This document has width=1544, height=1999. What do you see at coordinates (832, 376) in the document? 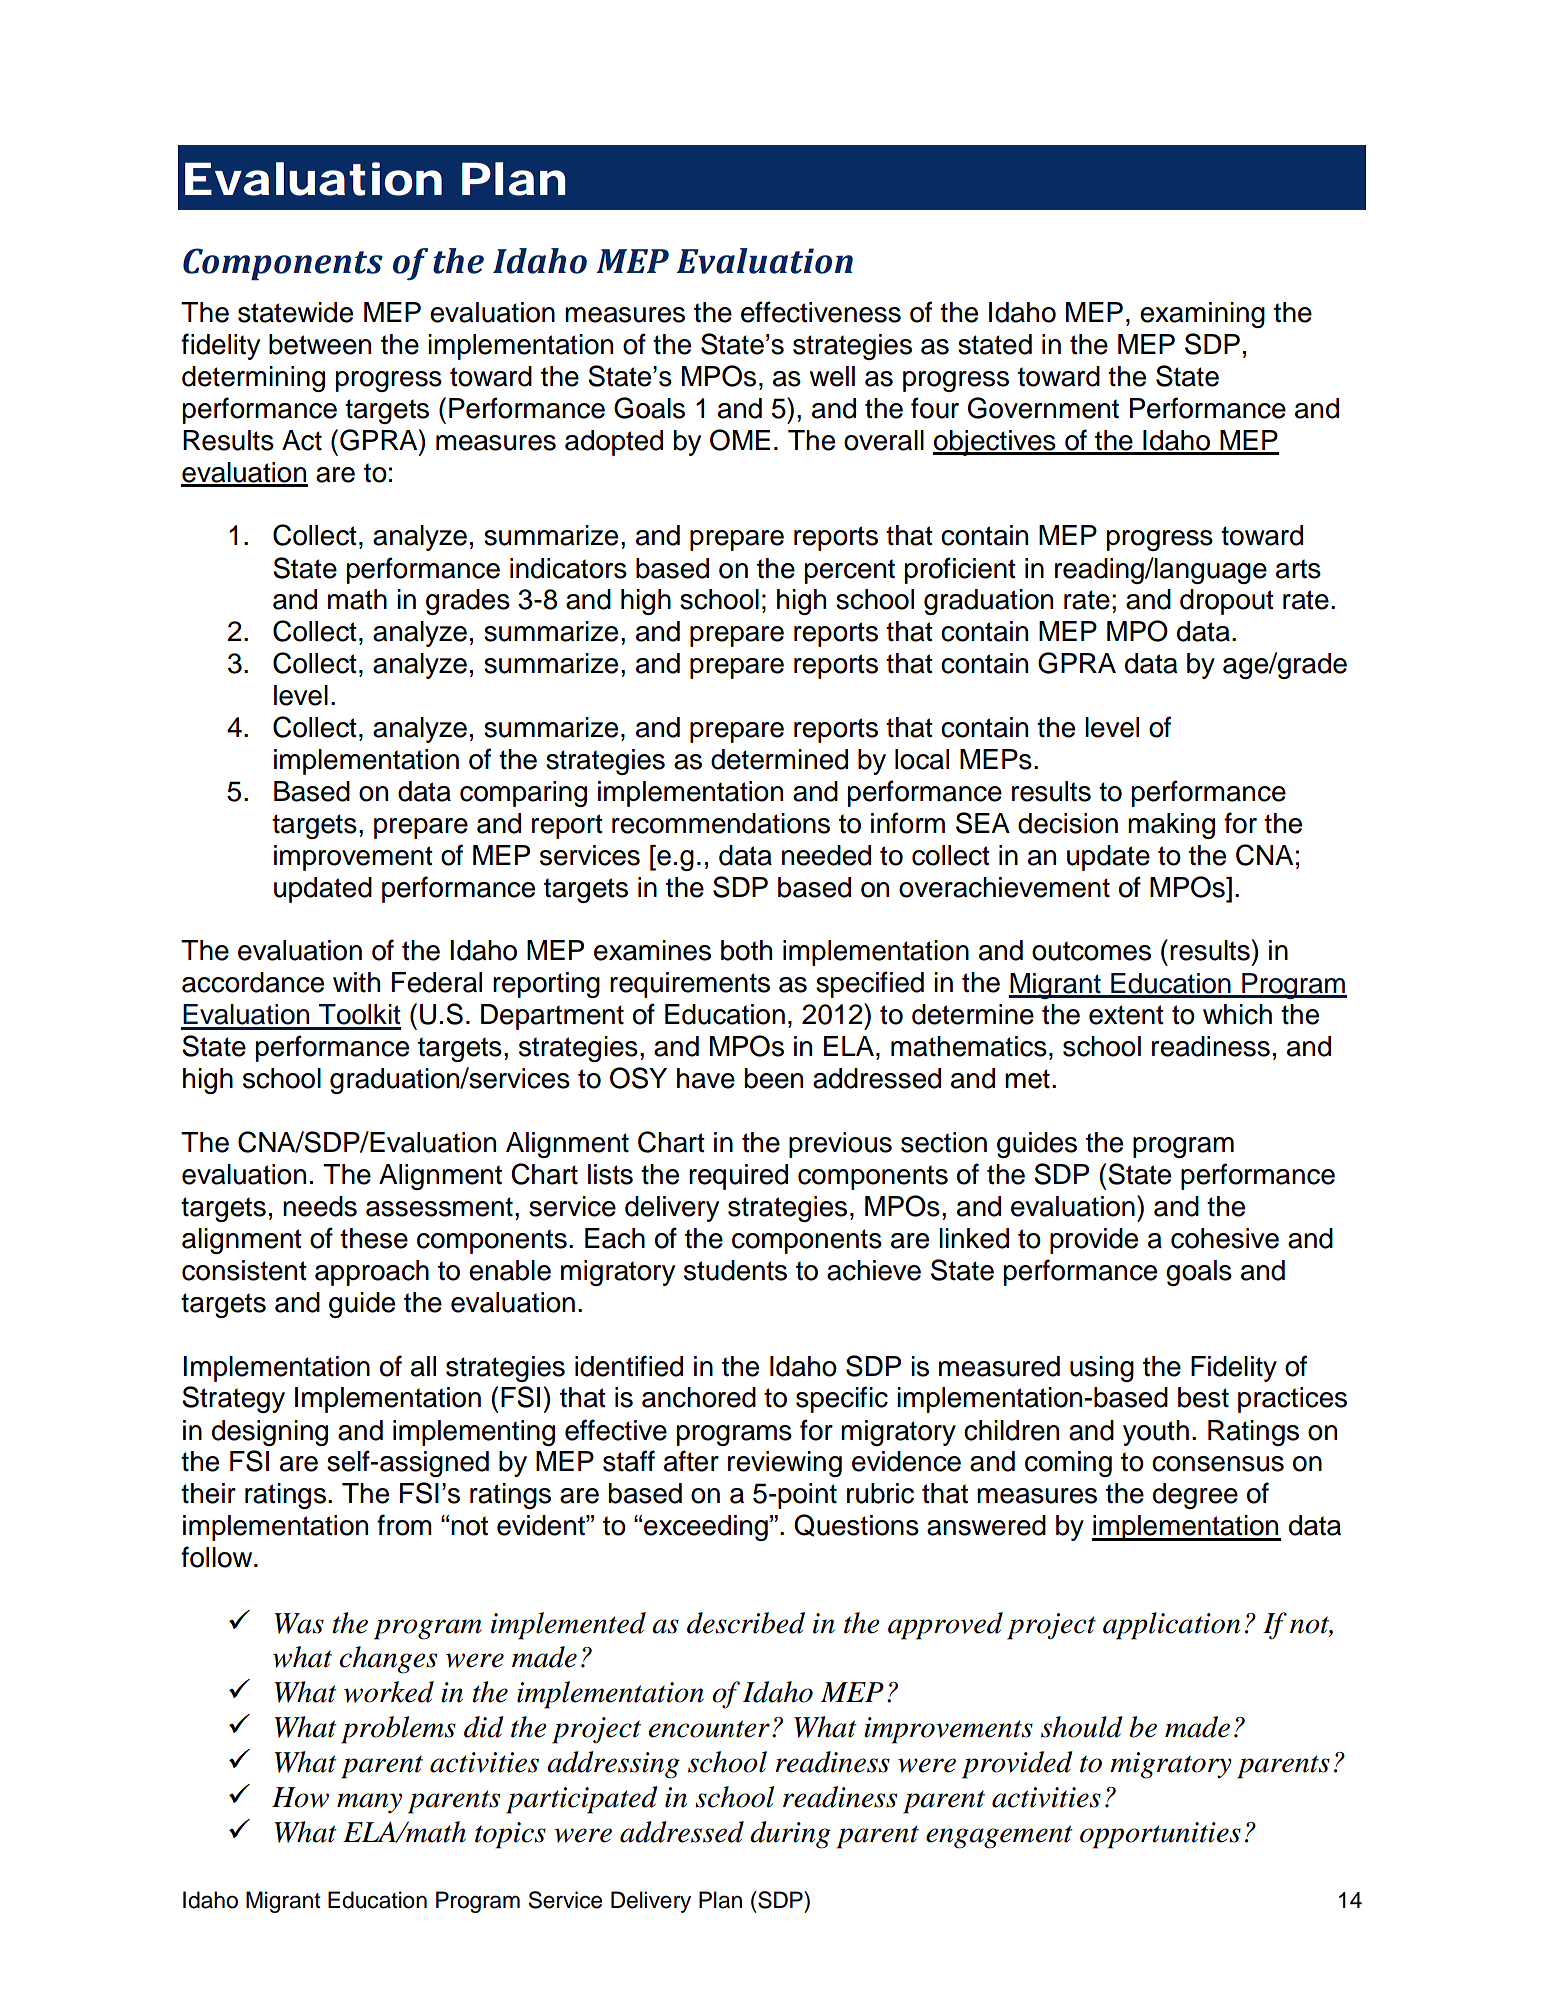
I see `well` at bounding box center [832, 376].
